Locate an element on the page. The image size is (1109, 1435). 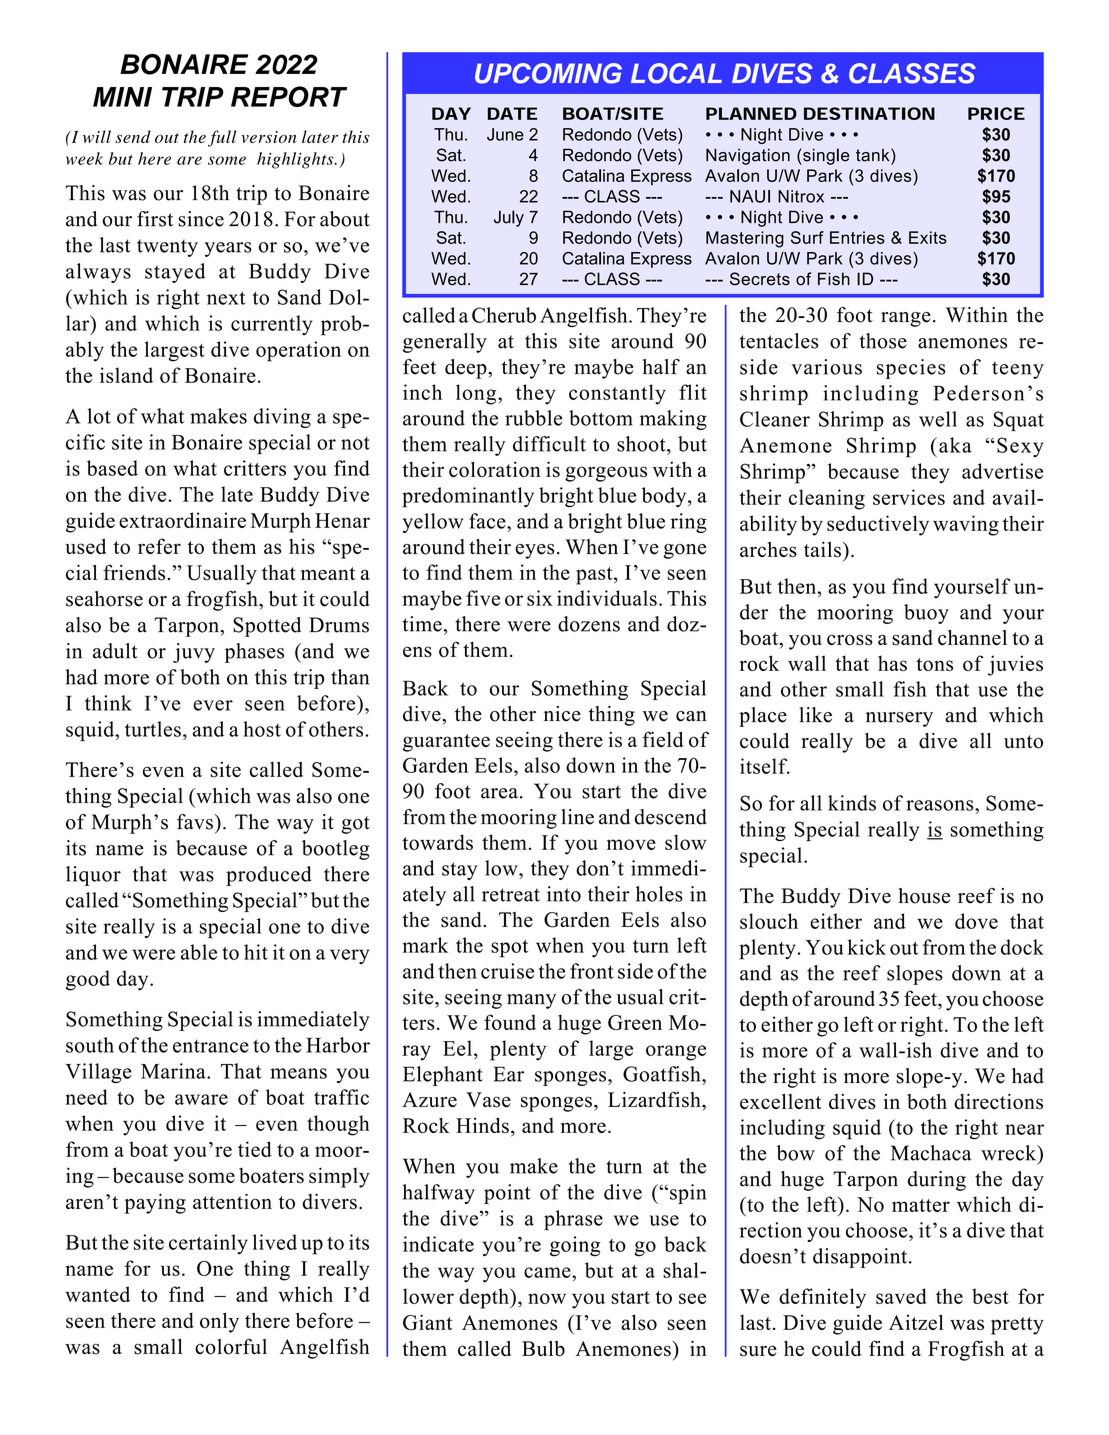
only is located at coordinates (219, 1322).
